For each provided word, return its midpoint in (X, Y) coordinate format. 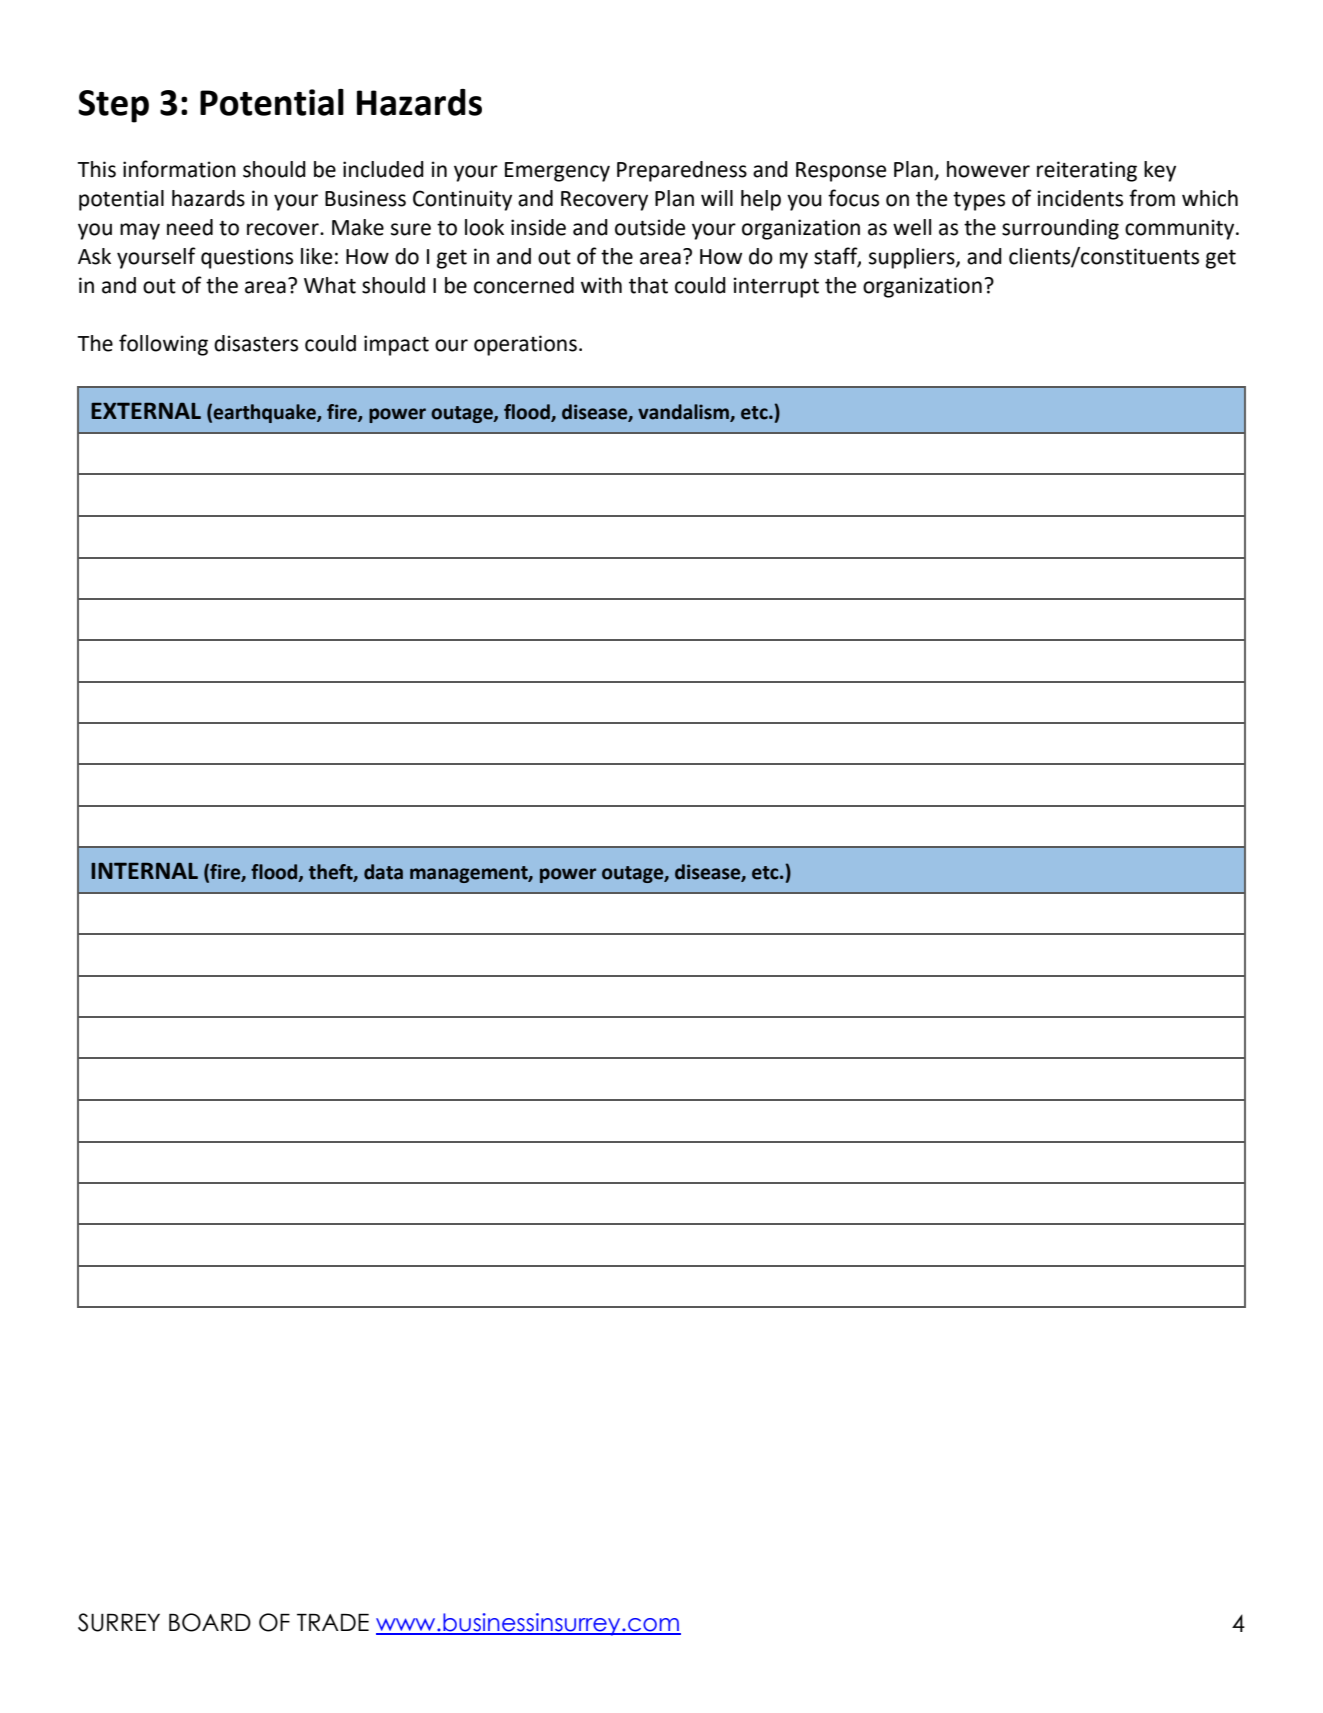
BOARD (210, 1622)
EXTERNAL (146, 410)
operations (525, 345)
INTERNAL (144, 870)
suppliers (913, 258)
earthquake (265, 413)
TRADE (333, 1622)
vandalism (684, 413)
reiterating (1087, 171)
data (383, 872)
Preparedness (682, 171)
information (179, 169)
